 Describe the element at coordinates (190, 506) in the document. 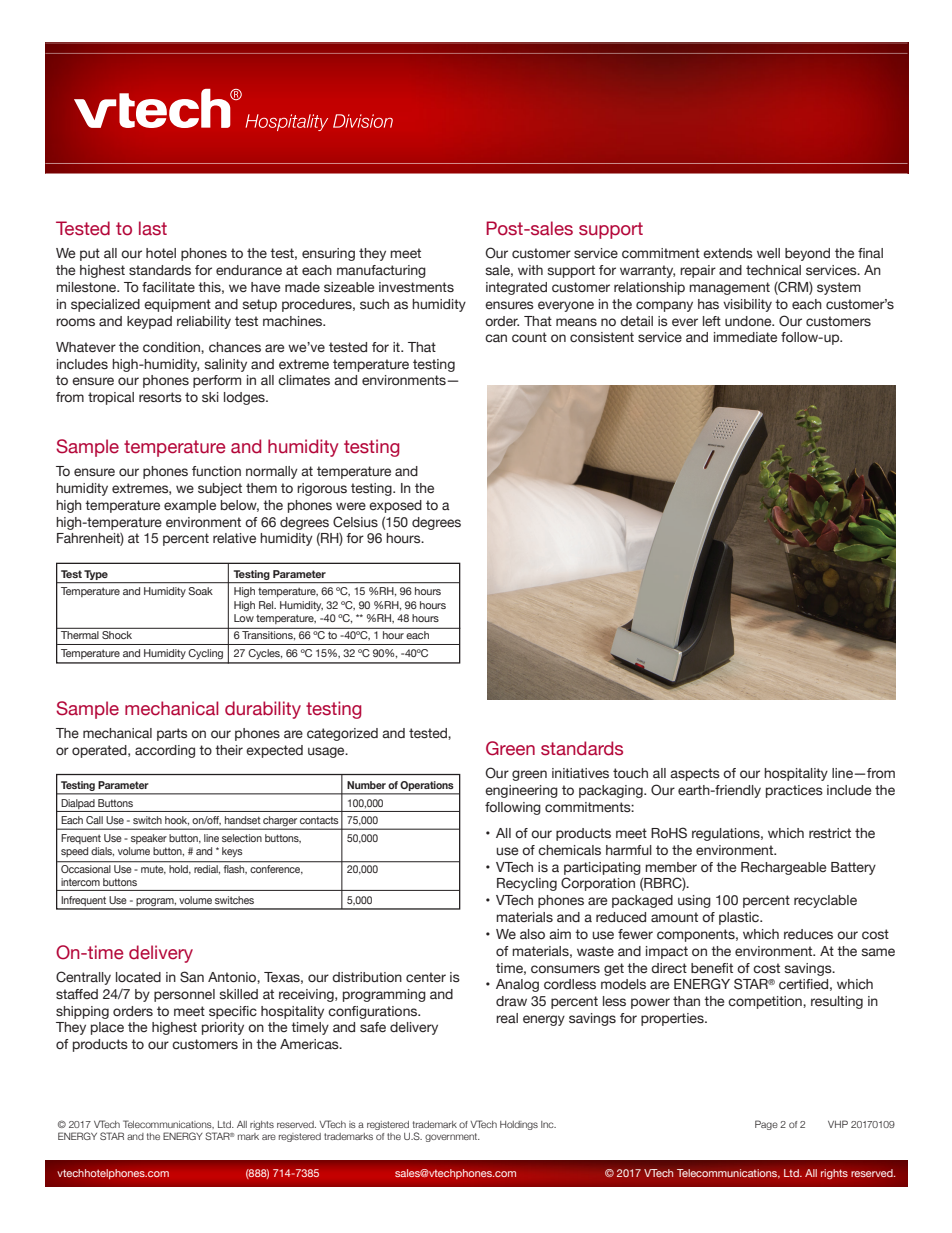

I see `example` at that location.
